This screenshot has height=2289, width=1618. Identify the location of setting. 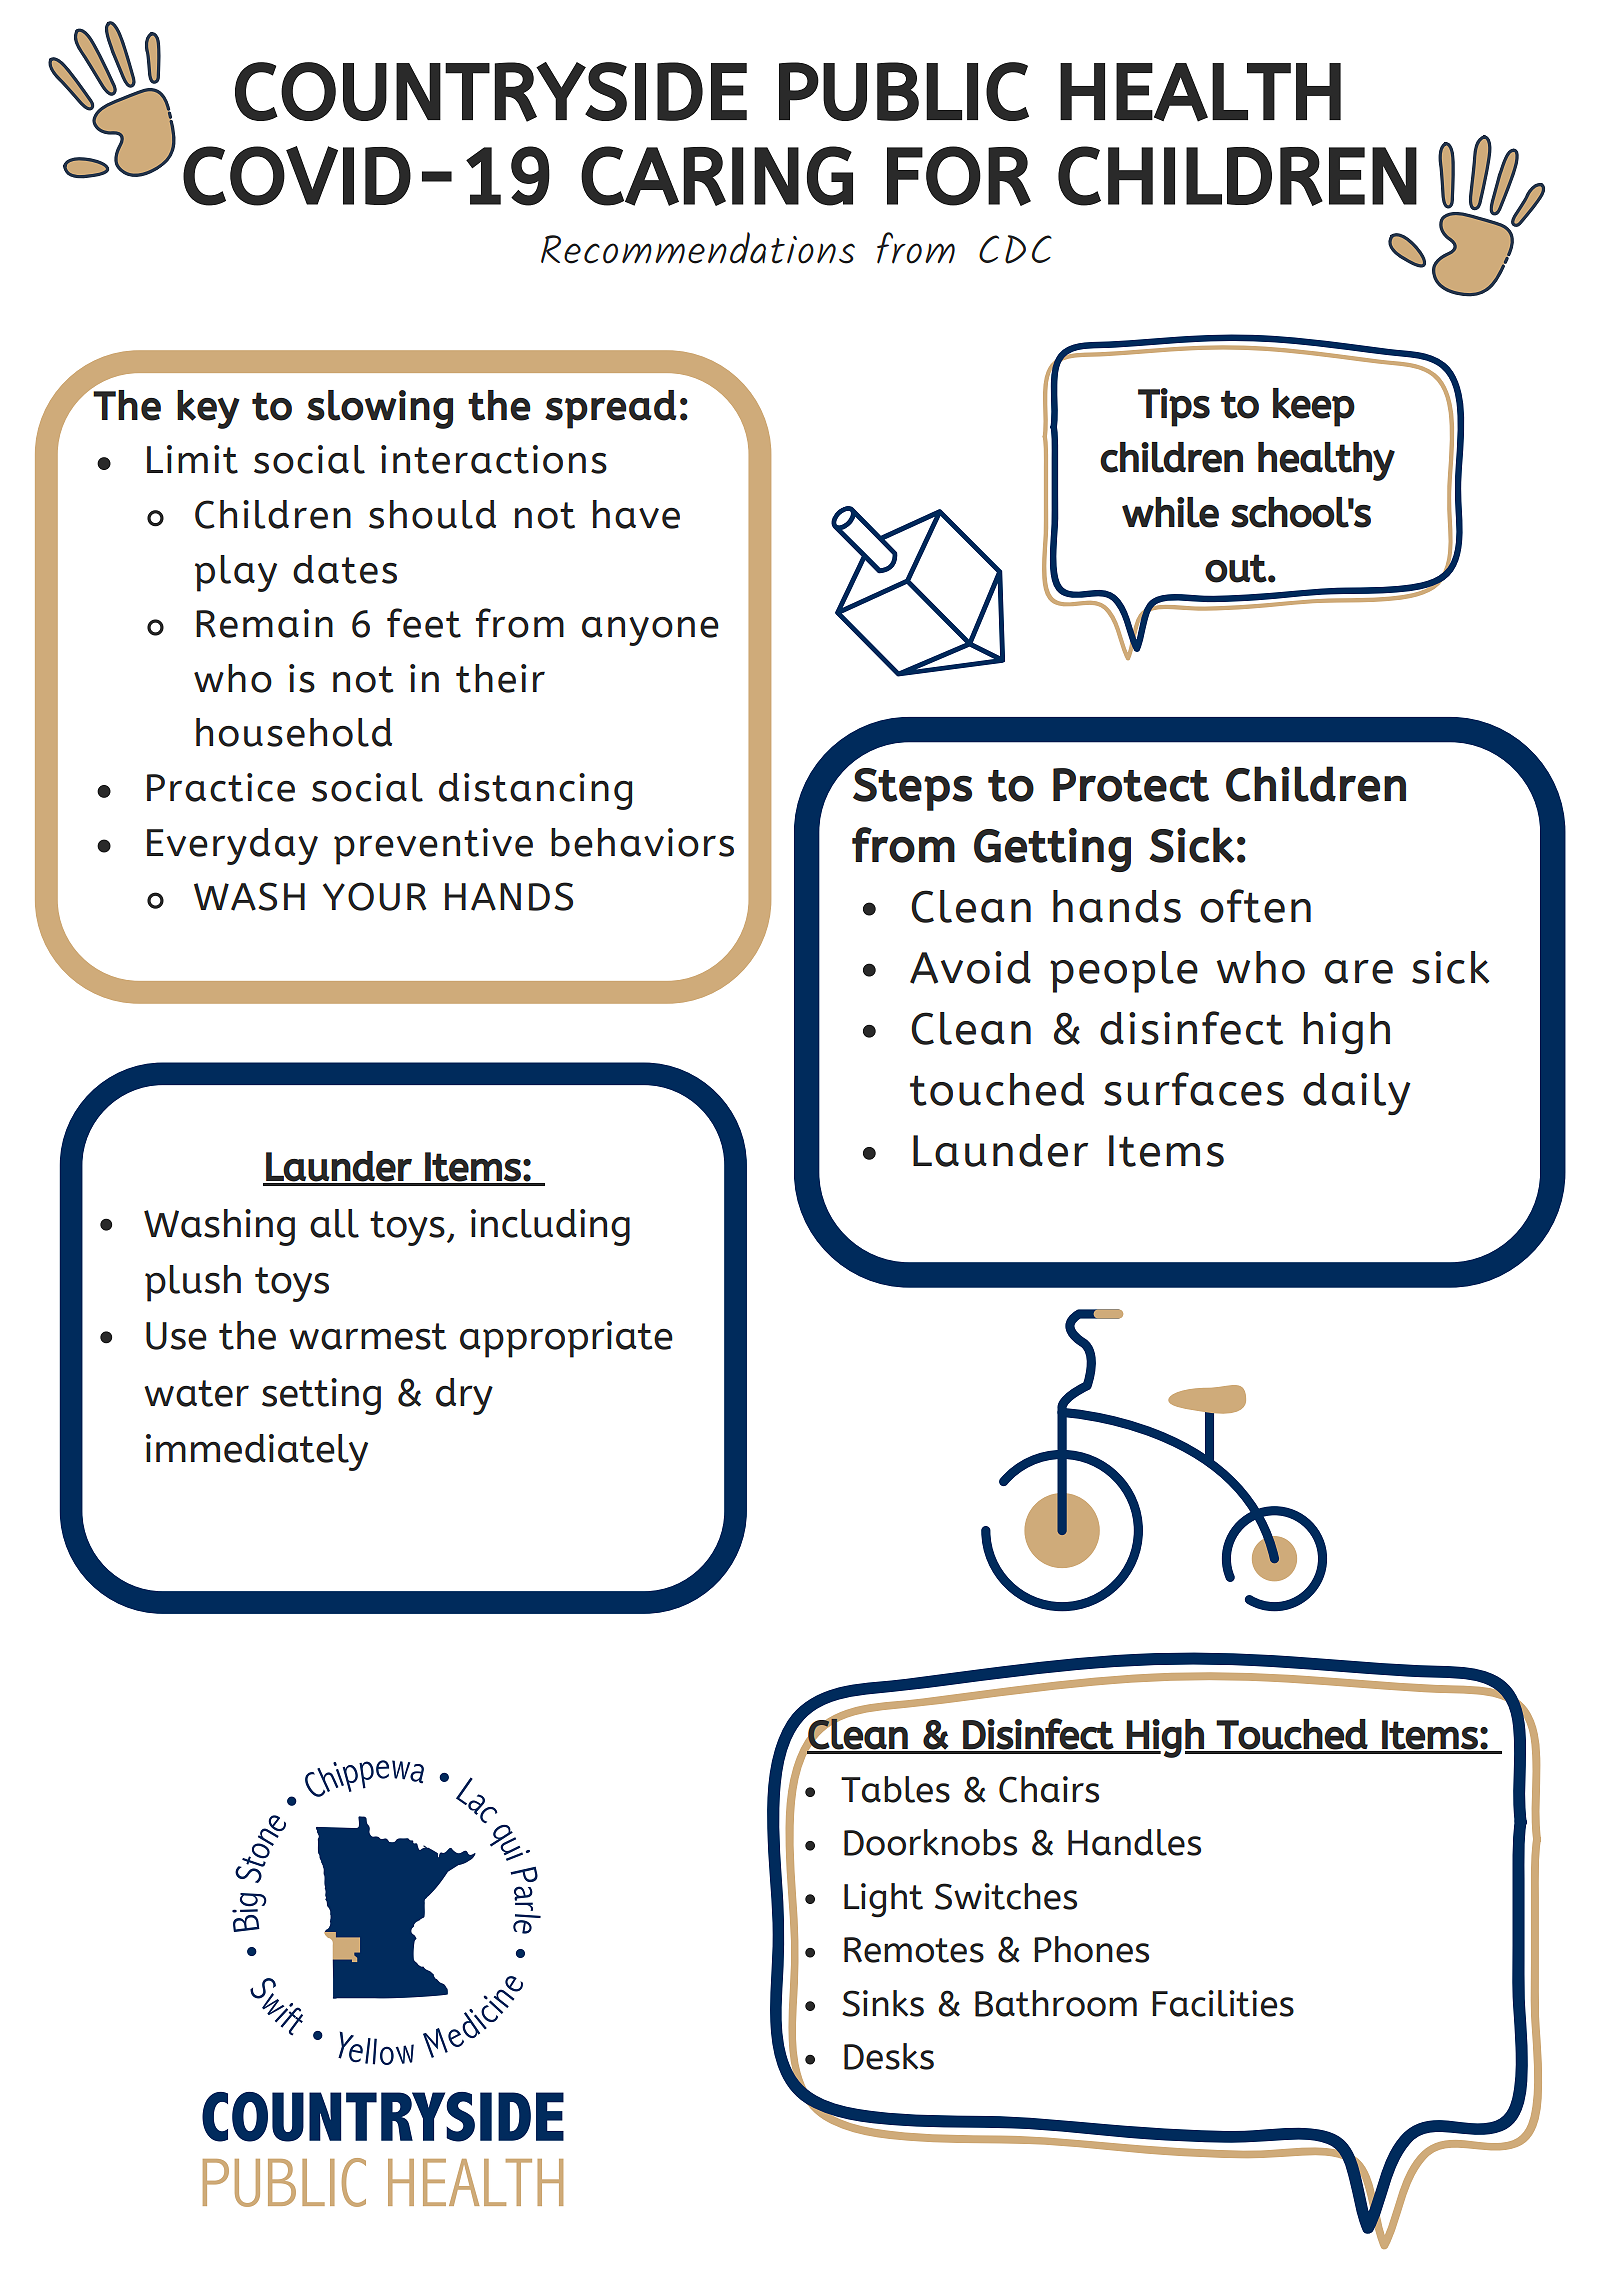
(321, 1396).
